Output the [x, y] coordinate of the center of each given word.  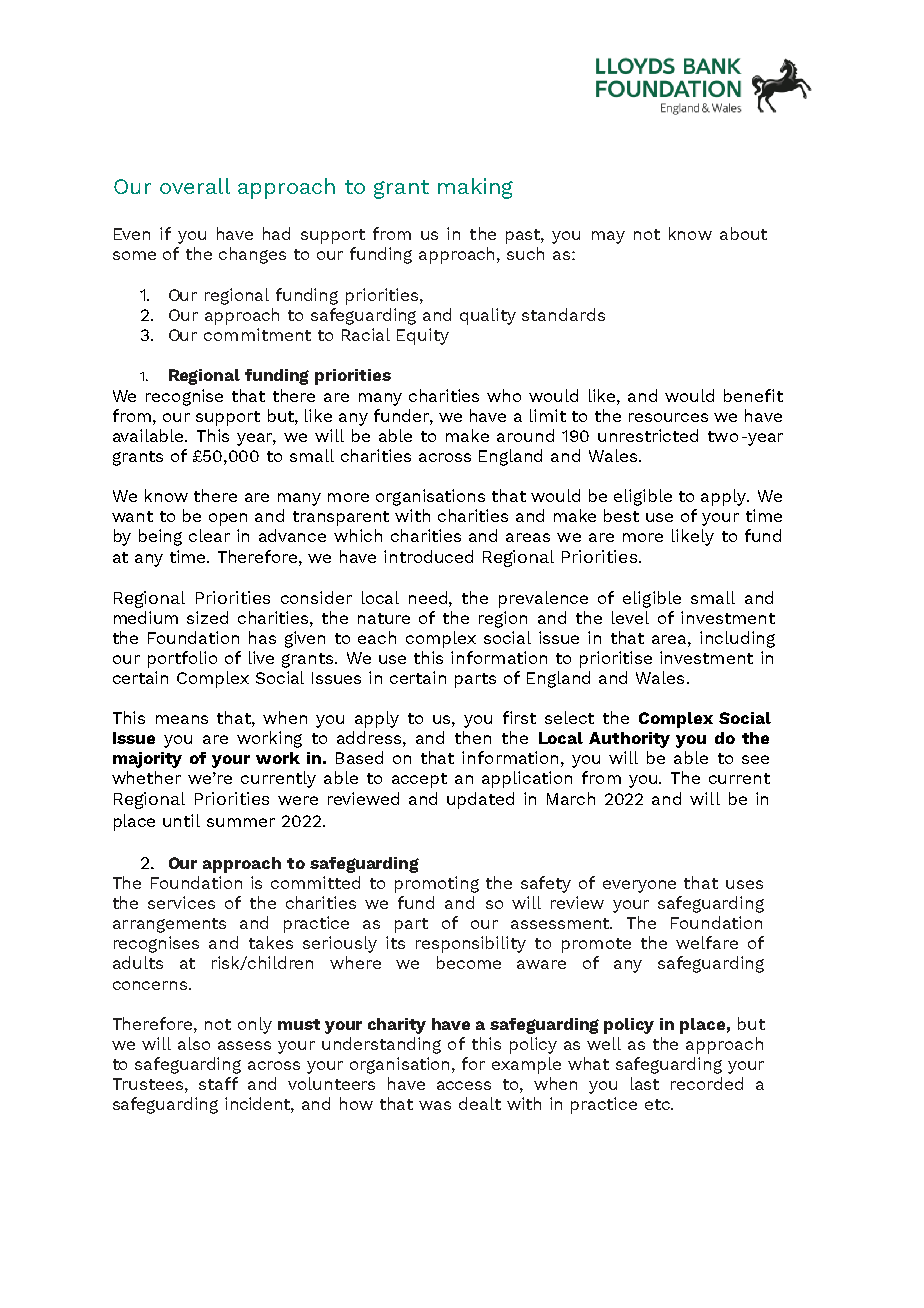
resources [668, 417]
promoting [437, 884]
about [743, 233]
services [181, 902]
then [473, 737]
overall [195, 186]
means [182, 719]
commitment [257, 334]
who [504, 395]
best [621, 515]
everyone [639, 886]
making [475, 188]
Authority [629, 740]
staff [218, 1083]
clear [209, 535]
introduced [428, 556]
